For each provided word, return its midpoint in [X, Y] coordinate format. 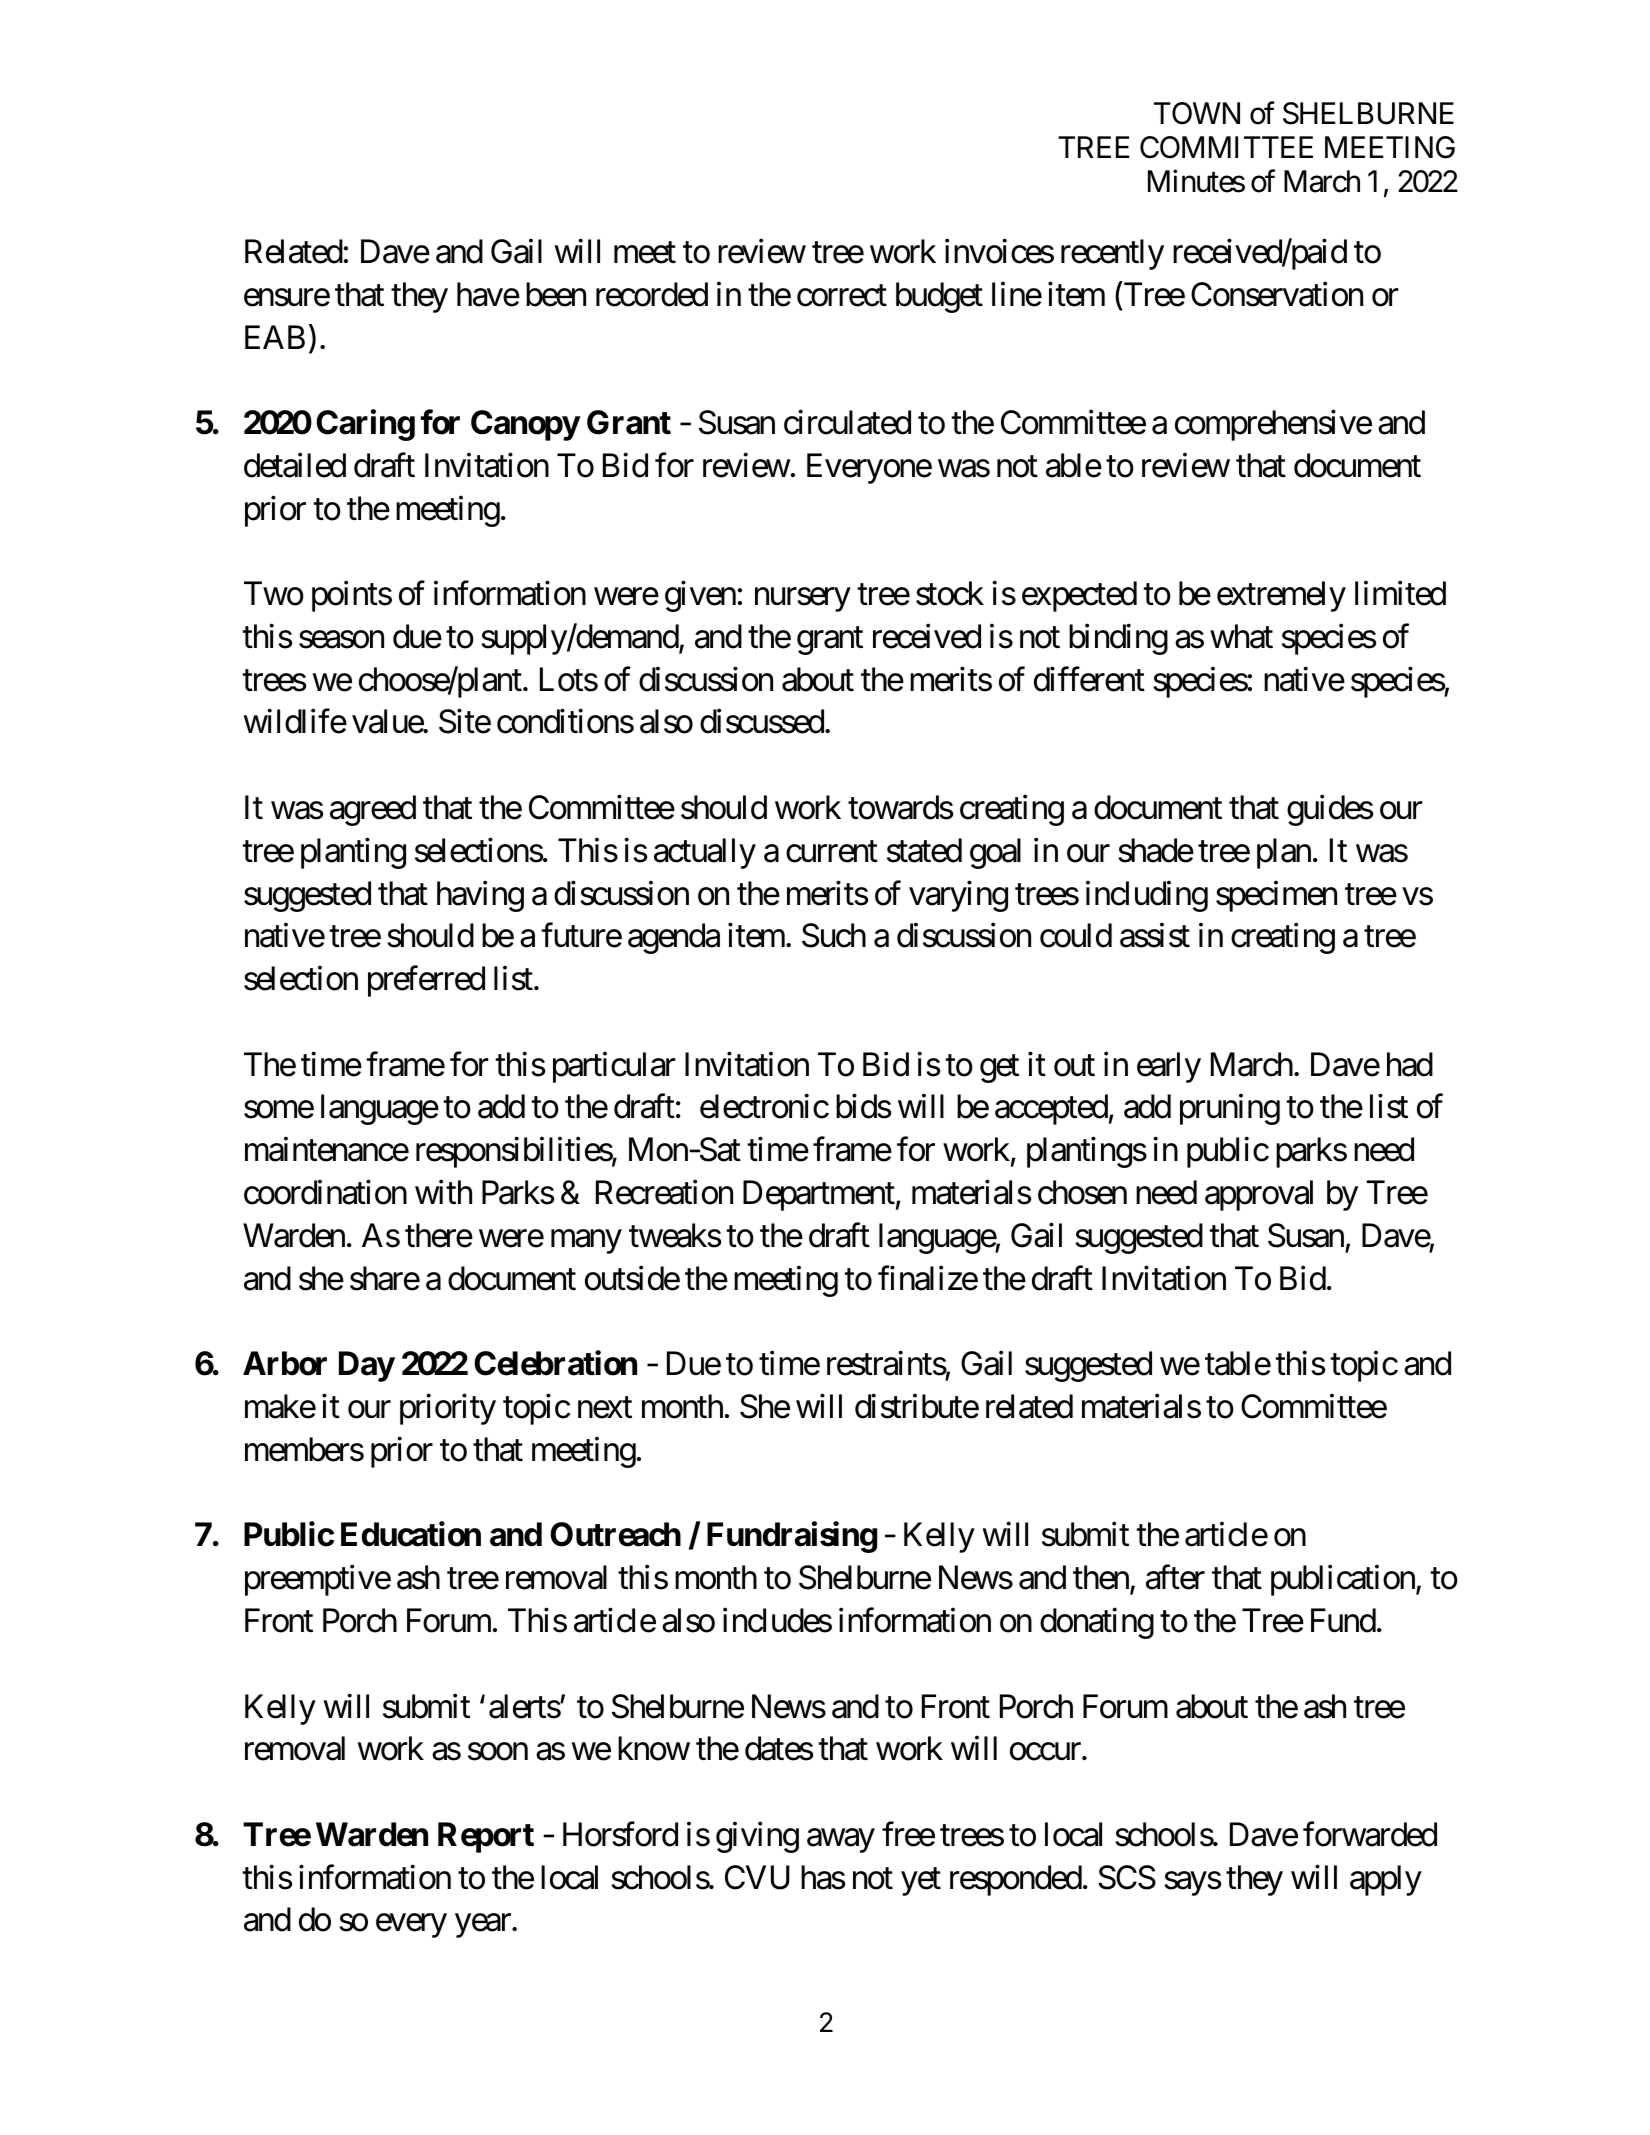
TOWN [1197, 113]
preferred [426, 981]
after [1175, 1577]
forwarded [1370, 1834]
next [605, 1408]
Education [411, 1534]
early [1169, 1067]
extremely [1281, 596]
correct [842, 296]
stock [950, 593]
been [556, 294]
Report [486, 1837]
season [341, 640]
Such [834, 935]
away [841, 1841]
